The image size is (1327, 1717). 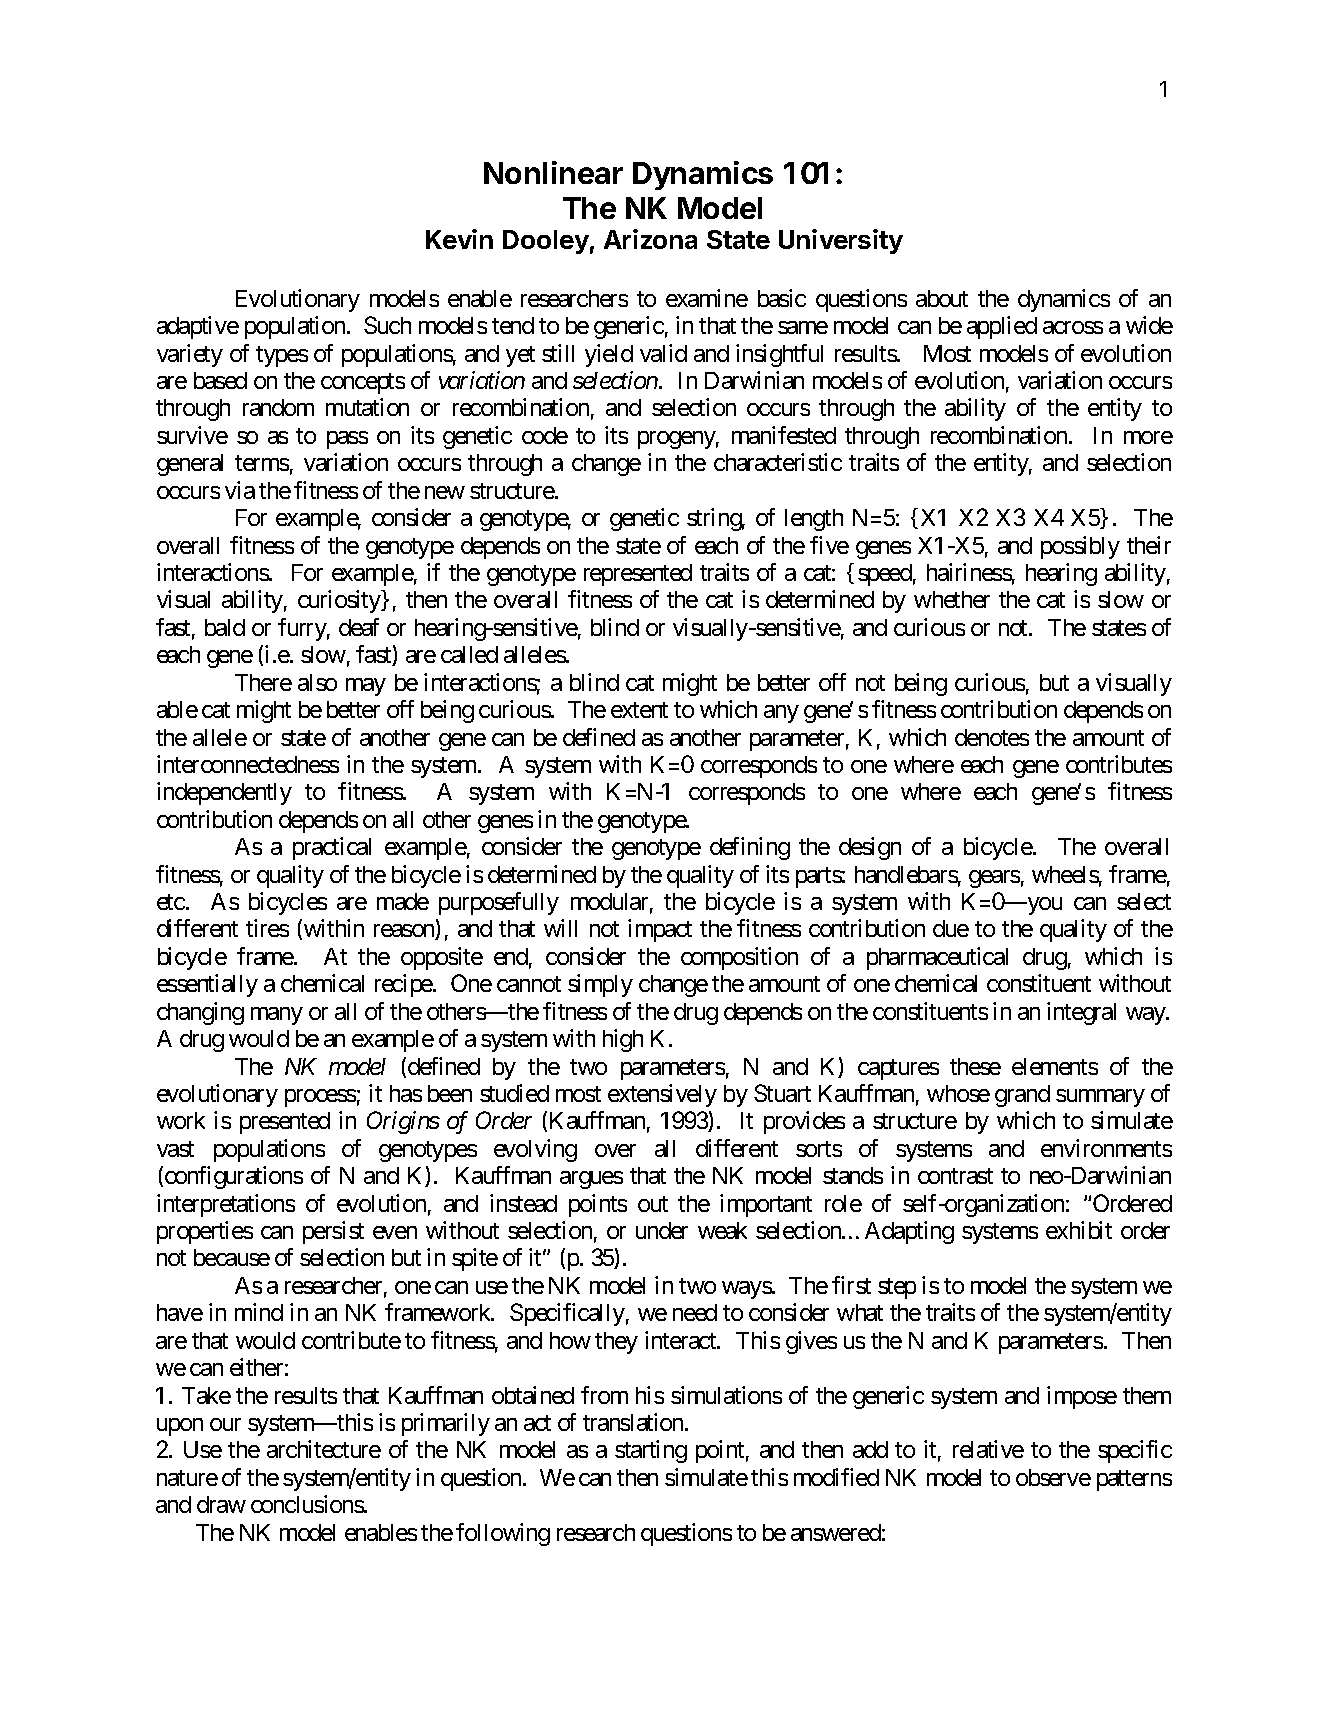 I want to click on draw, so click(x=221, y=1504).
